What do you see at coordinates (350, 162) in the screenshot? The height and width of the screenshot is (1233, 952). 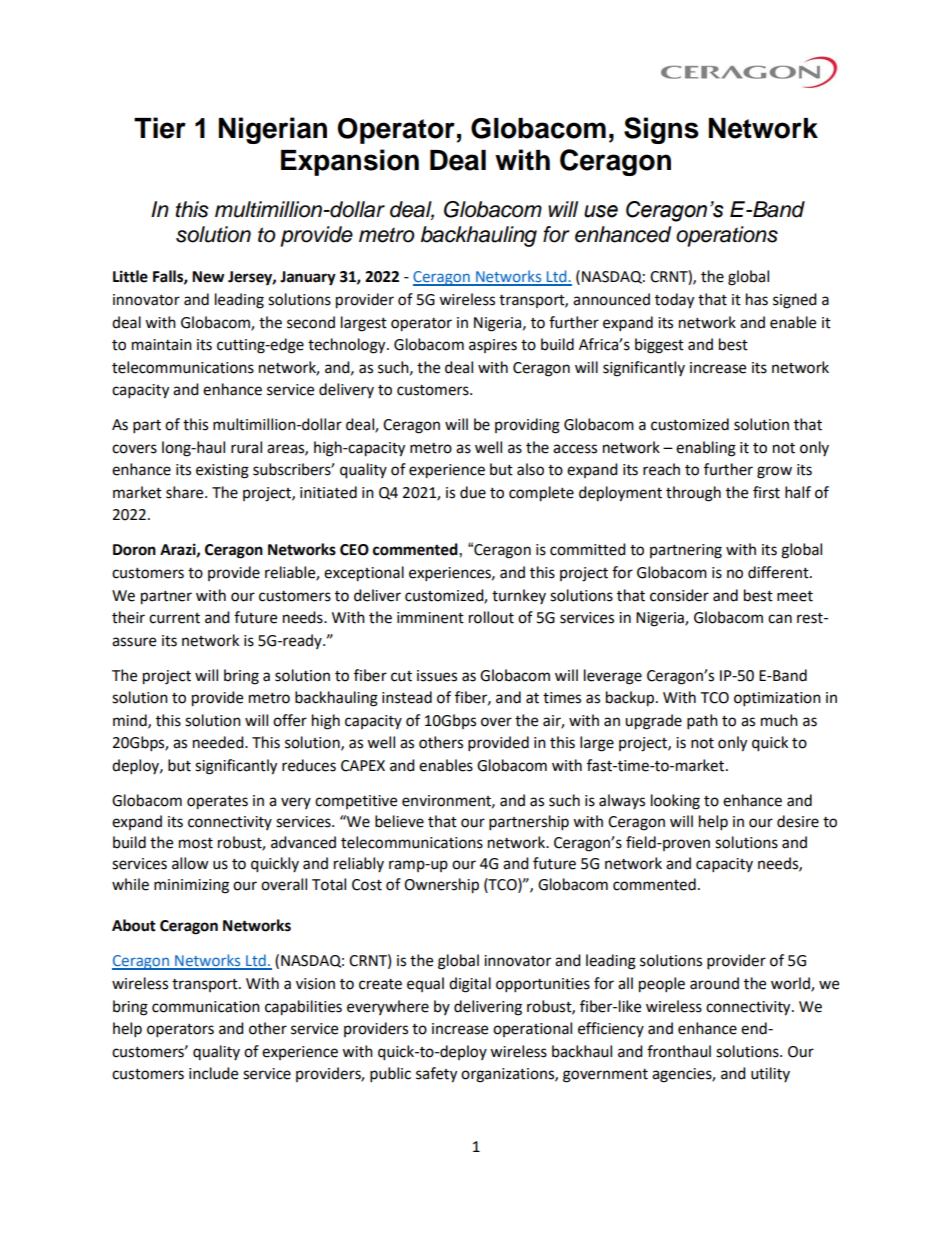 I see `Expansion` at bounding box center [350, 162].
